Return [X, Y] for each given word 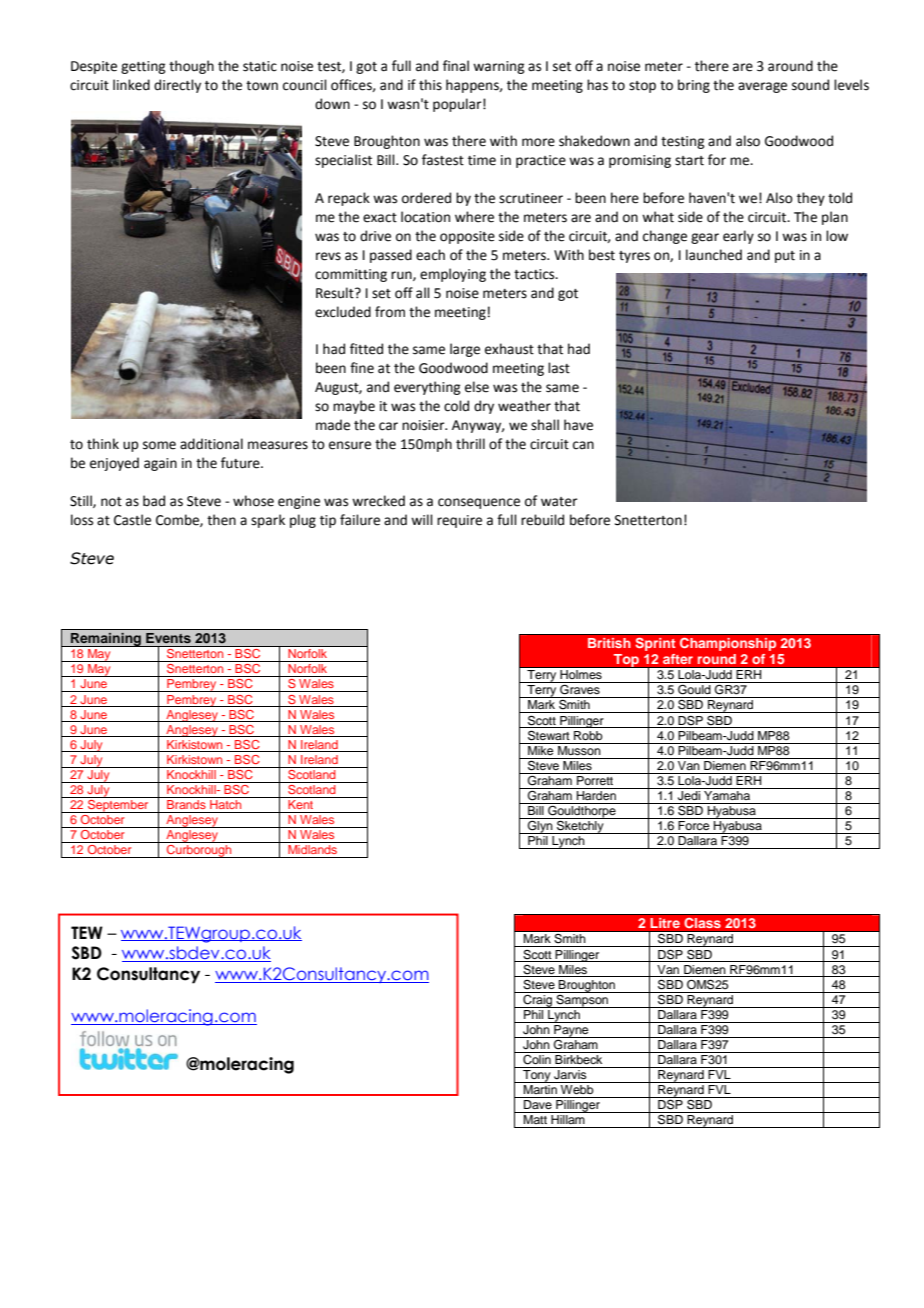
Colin [537, 1058]
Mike [541, 749]
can [583, 445]
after [678, 659]
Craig [538, 1000]
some [159, 445]
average [762, 87]
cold [456, 406]
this [430, 85]
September [118, 805]
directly [177, 86]
